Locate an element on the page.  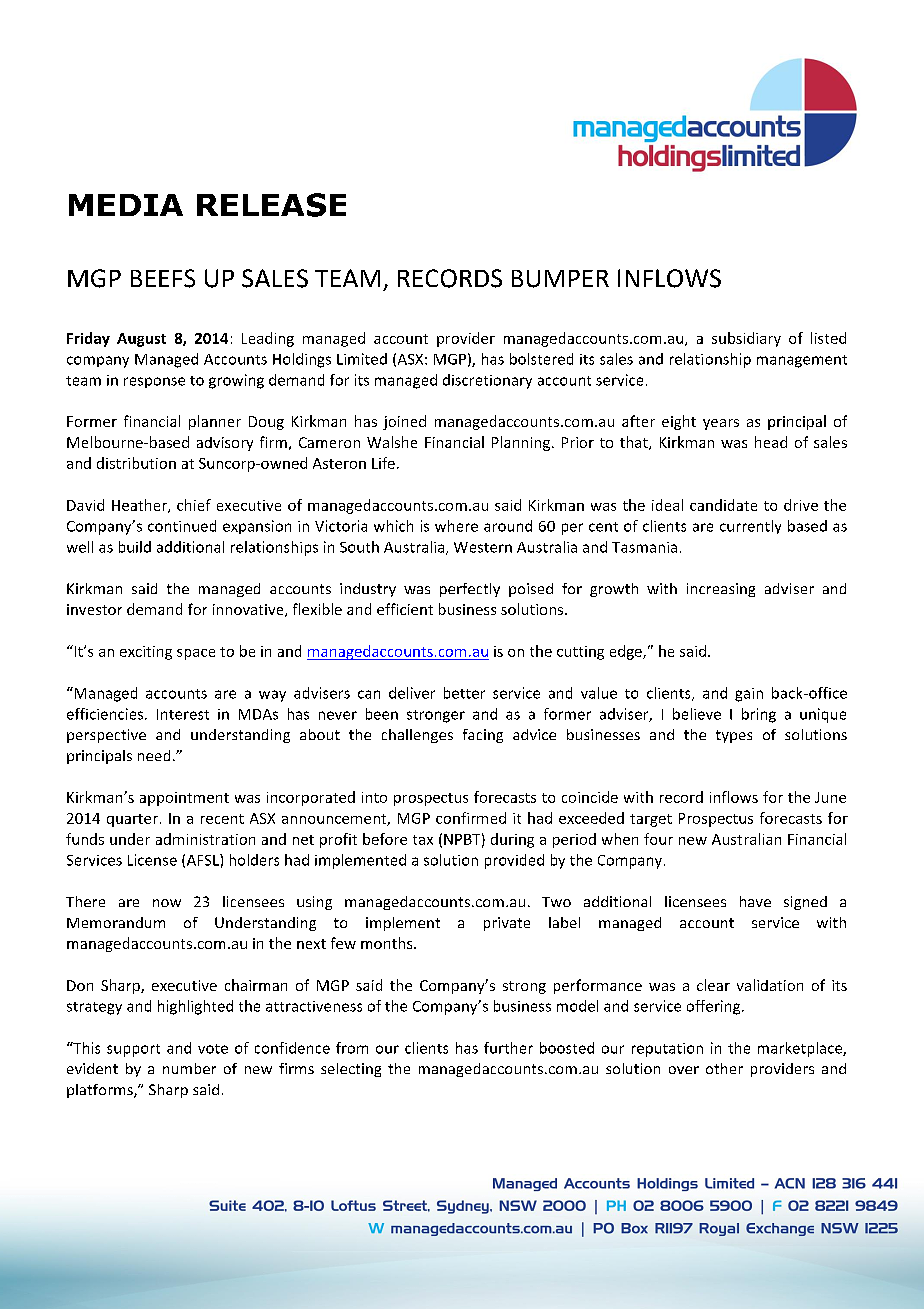
where is located at coordinates (456, 526).
